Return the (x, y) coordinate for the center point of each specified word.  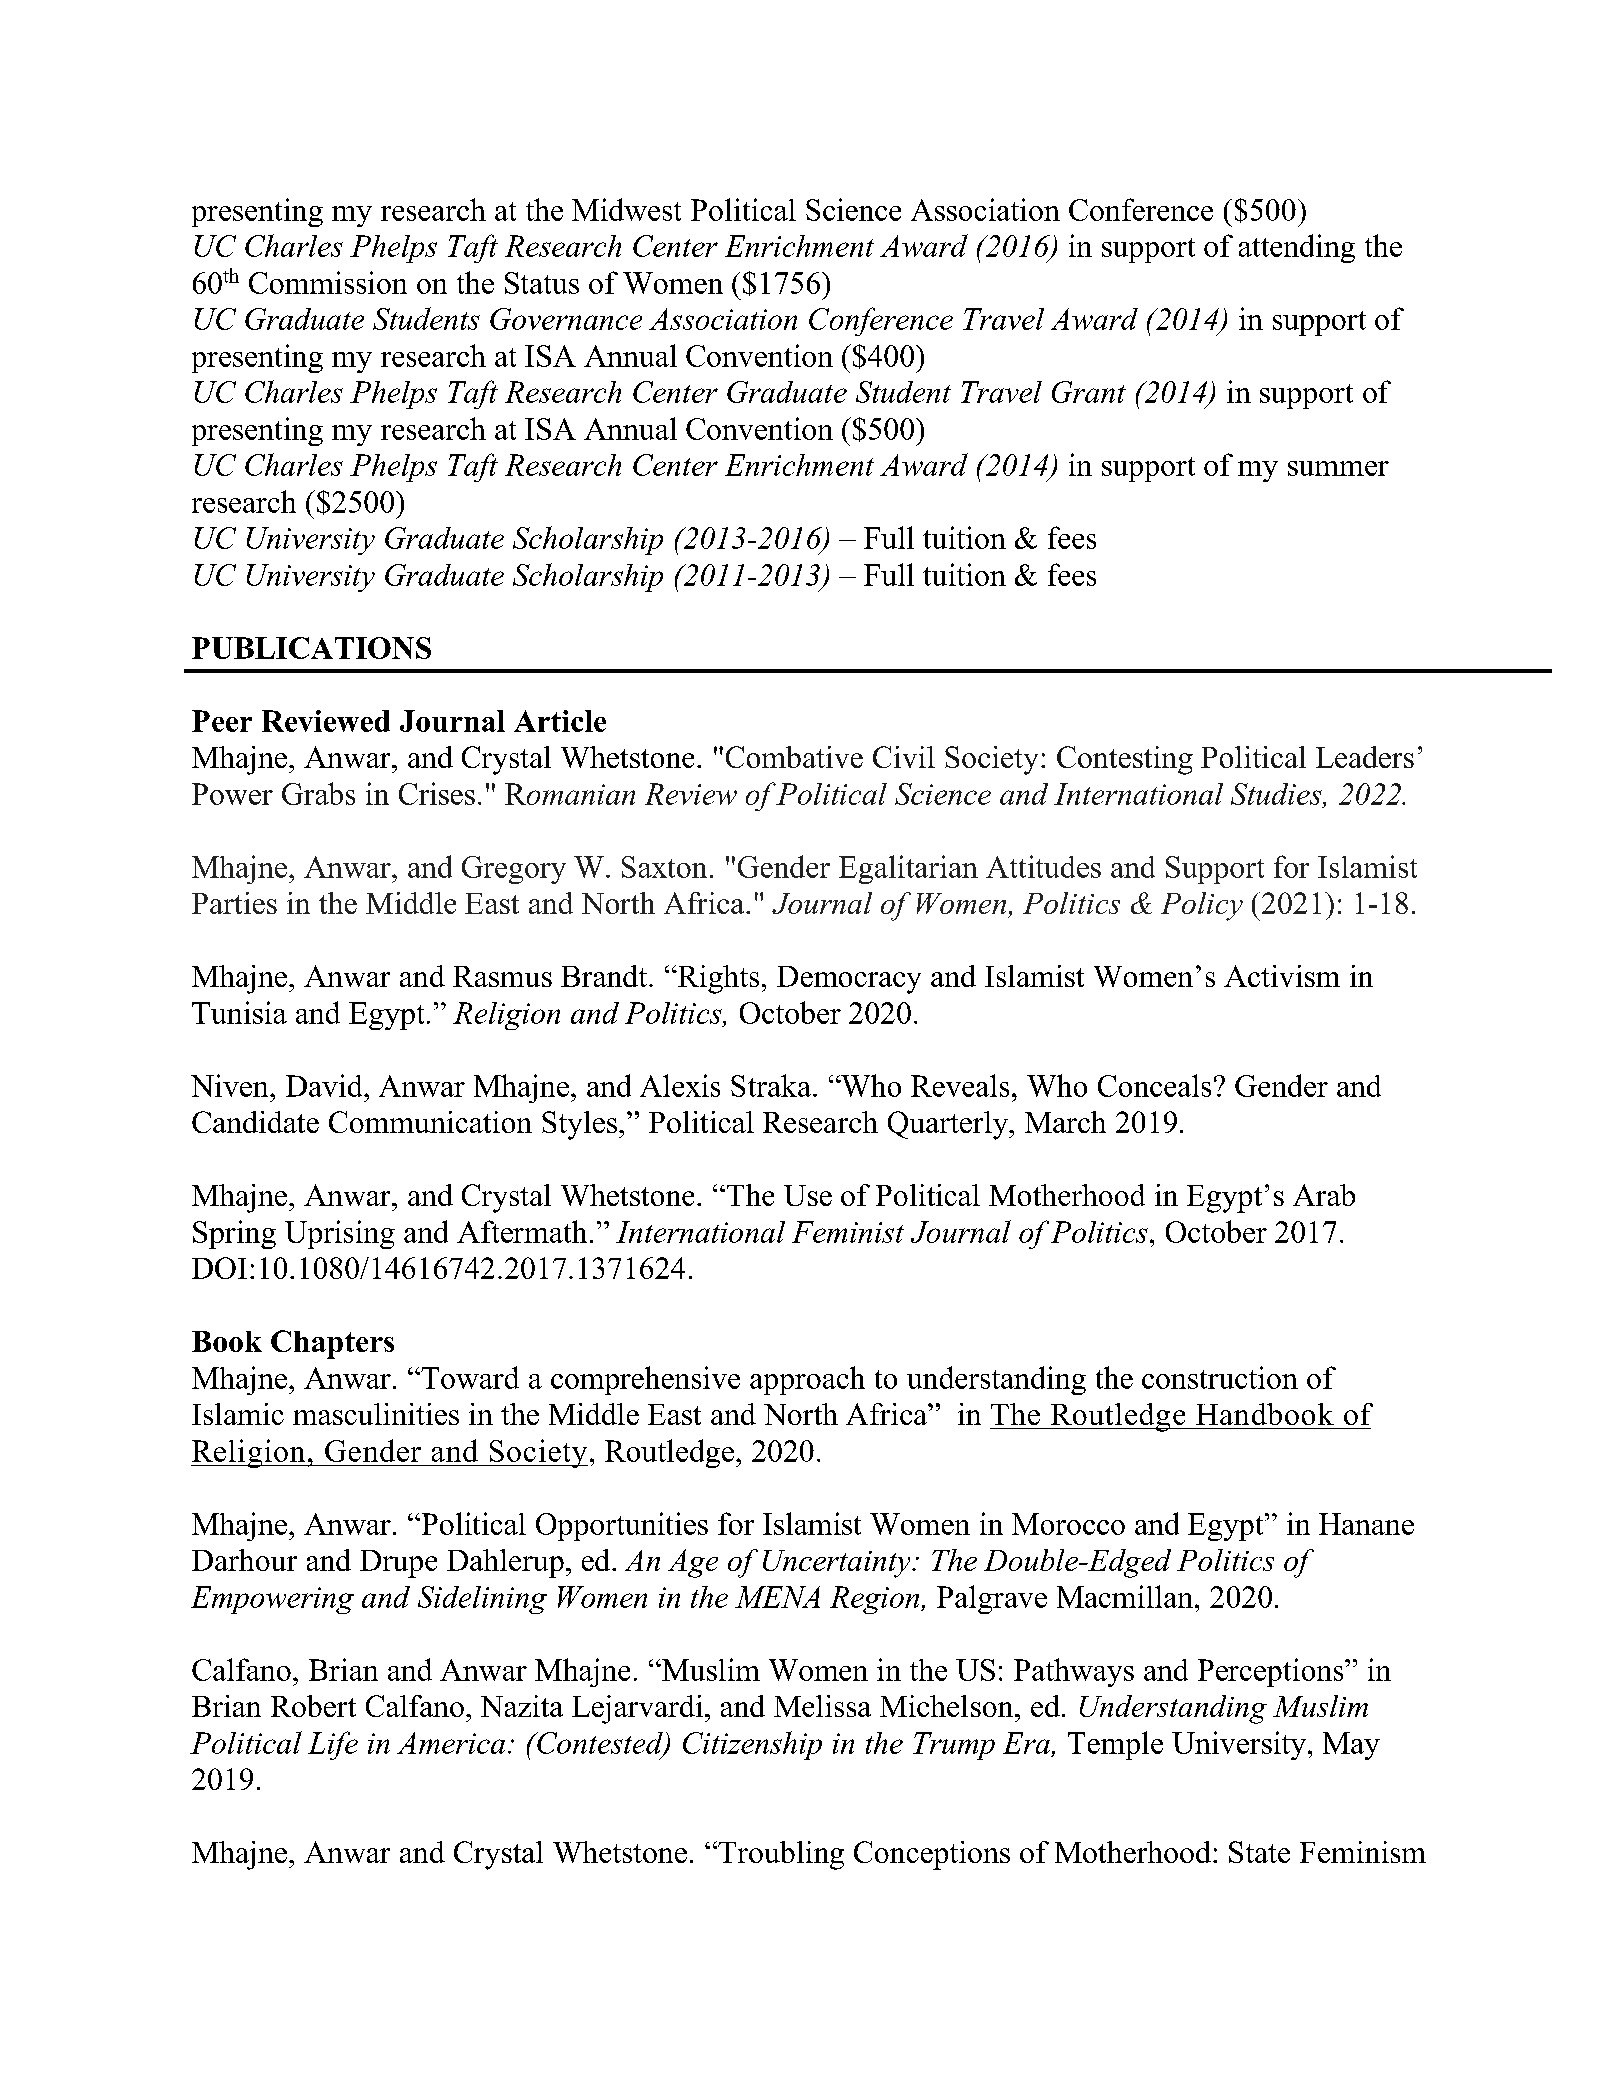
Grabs (318, 793)
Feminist (848, 1232)
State (1259, 1852)
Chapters (332, 1344)
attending (1297, 248)
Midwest (626, 209)
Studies (1277, 794)
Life (333, 1745)
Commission (328, 282)
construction (1220, 1377)
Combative (794, 757)
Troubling (780, 1855)
